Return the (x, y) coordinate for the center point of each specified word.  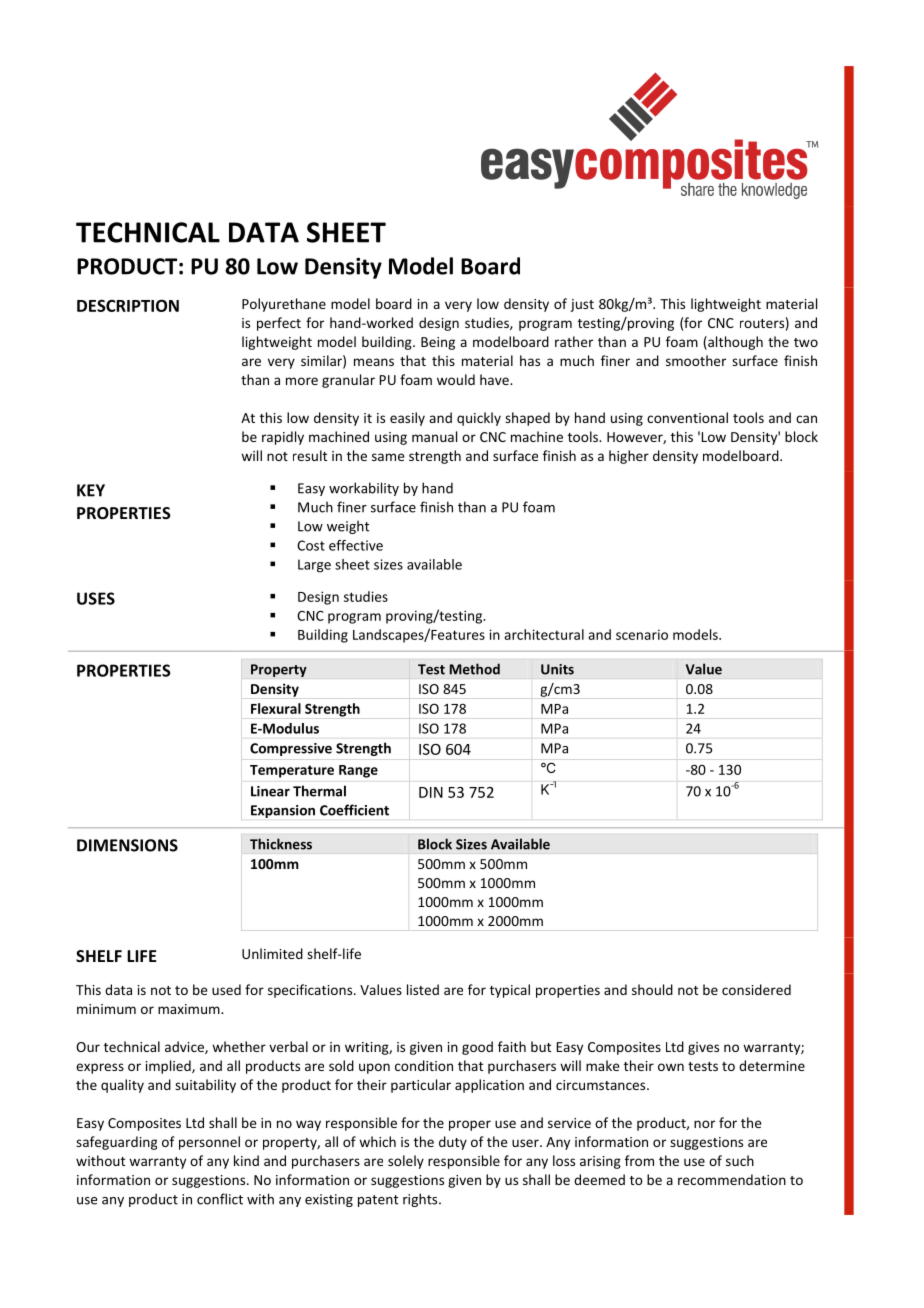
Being (438, 343)
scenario (642, 634)
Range (358, 771)
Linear (270, 791)
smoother (696, 360)
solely (406, 1162)
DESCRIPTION (128, 305)
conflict (220, 1199)
